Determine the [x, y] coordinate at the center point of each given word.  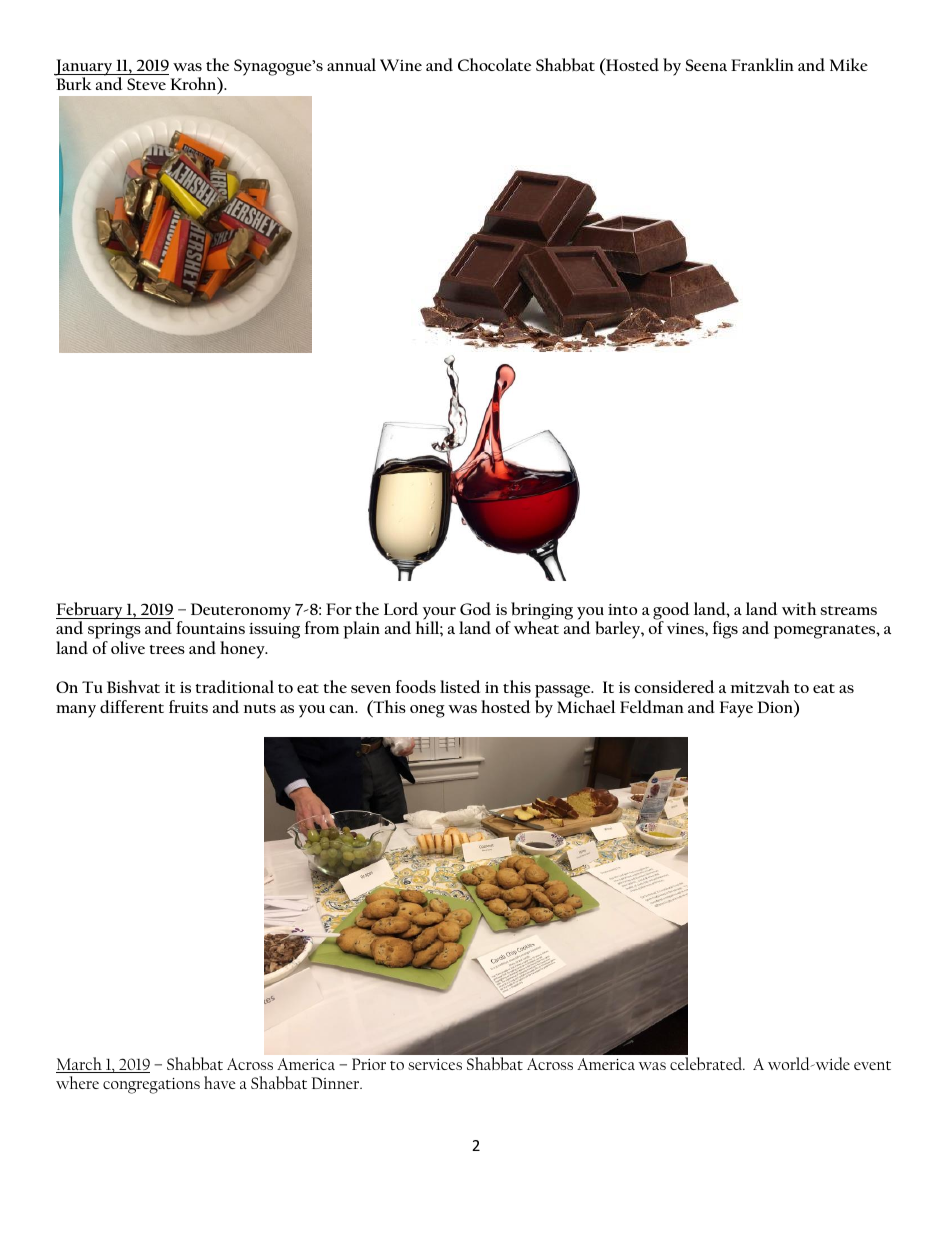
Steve [146, 84]
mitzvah [760, 686]
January [84, 68]
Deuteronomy [241, 611]
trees [167, 649]
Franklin [762, 64]
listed [460, 686]
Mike [849, 64]
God [475, 608]
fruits [188, 706]
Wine [401, 65]
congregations [151, 1086]
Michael [586, 706]
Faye [736, 709]
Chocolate [494, 64]
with [799, 608]
